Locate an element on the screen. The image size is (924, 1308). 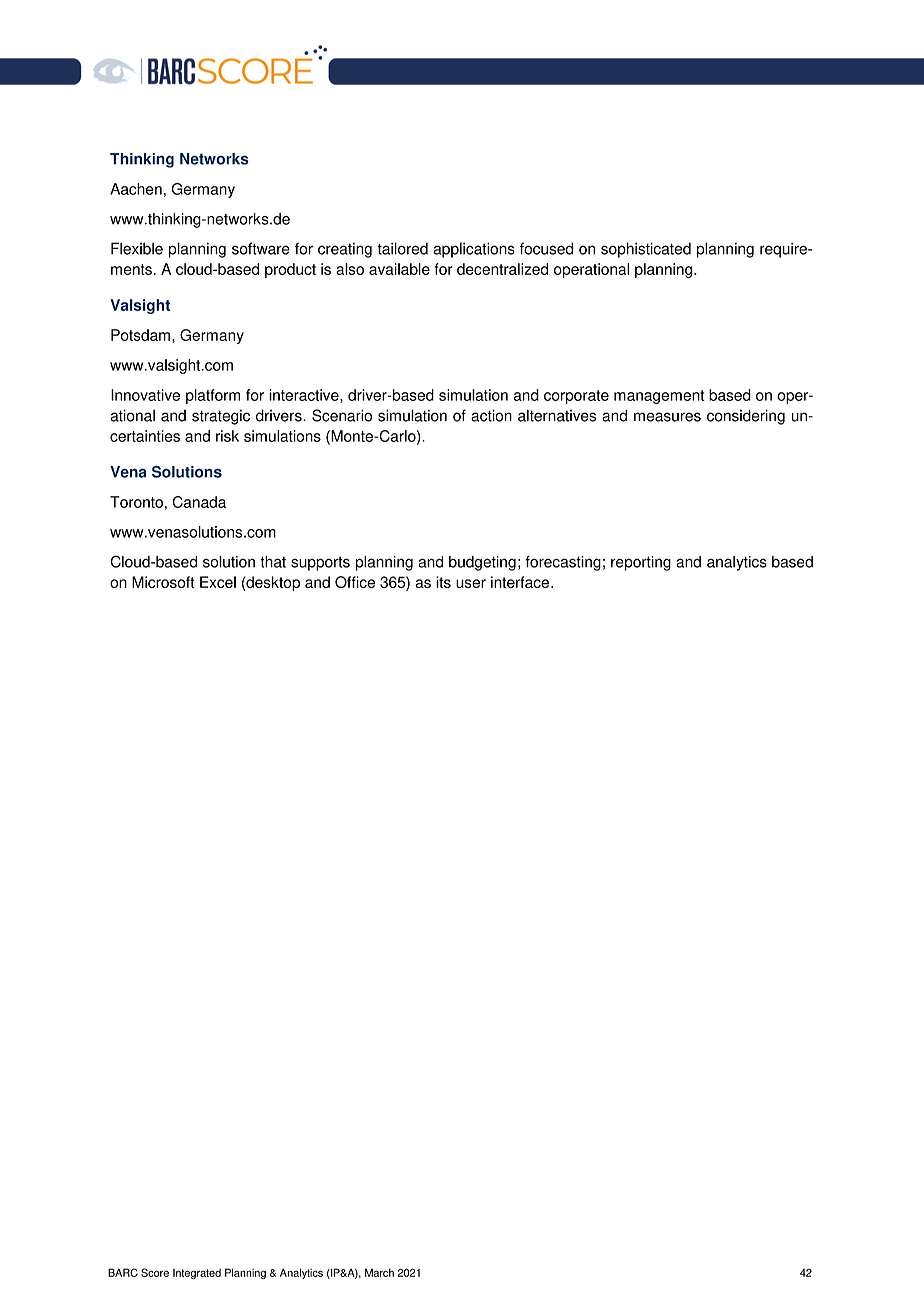
its is located at coordinates (443, 582).
